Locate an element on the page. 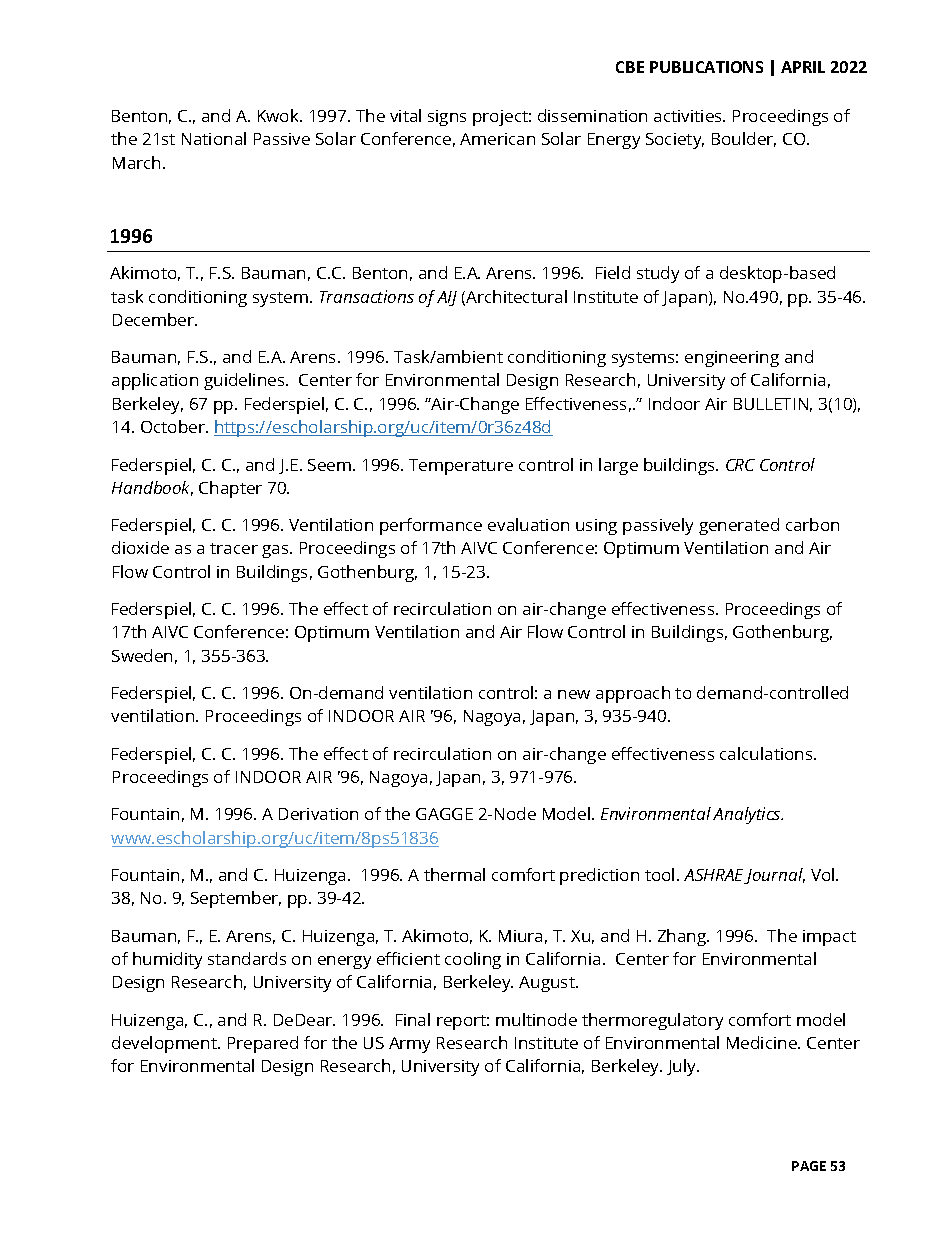  tracer is located at coordinates (234, 548).
